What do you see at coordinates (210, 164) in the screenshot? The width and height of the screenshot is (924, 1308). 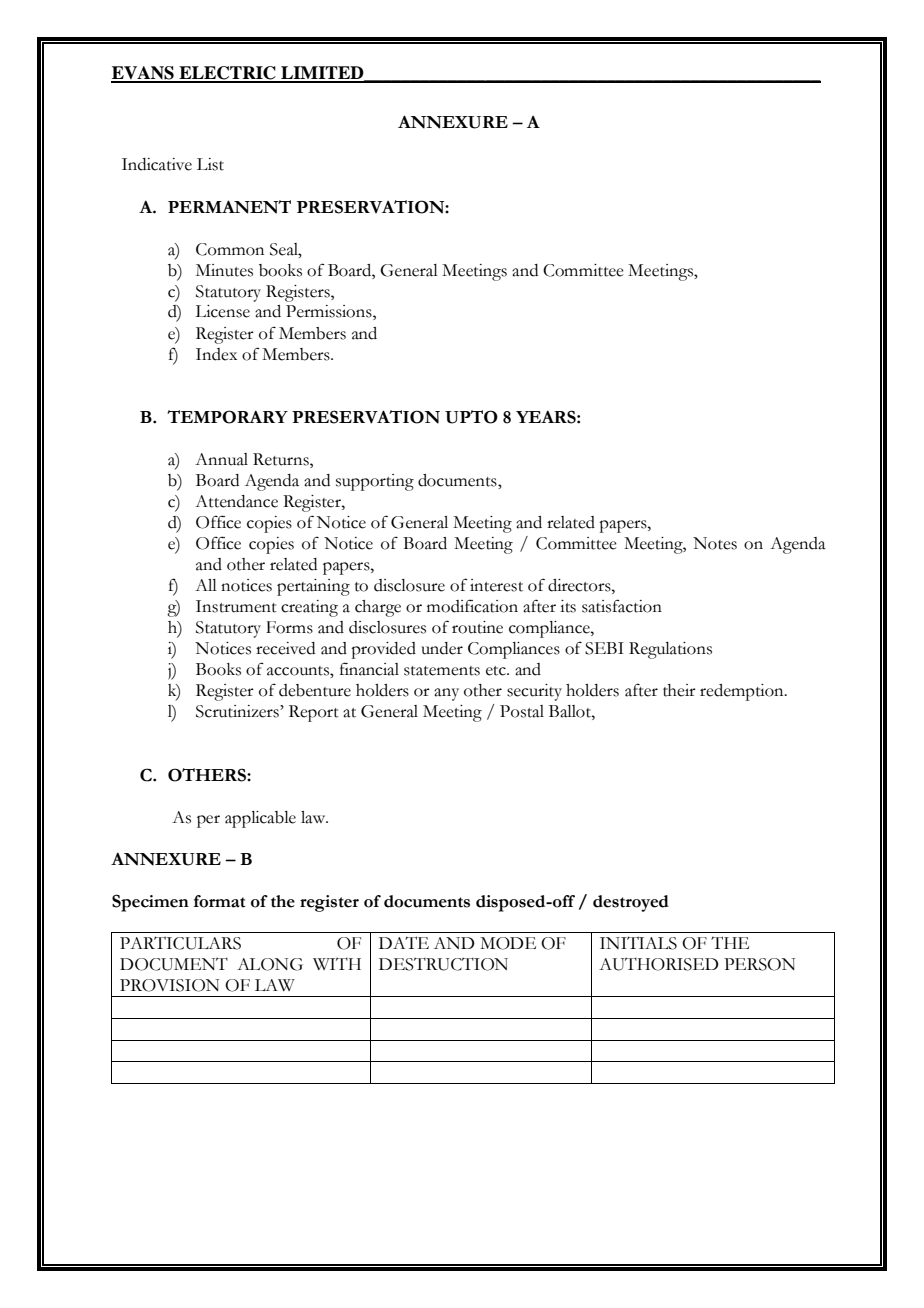 I see `List` at bounding box center [210, 164].
